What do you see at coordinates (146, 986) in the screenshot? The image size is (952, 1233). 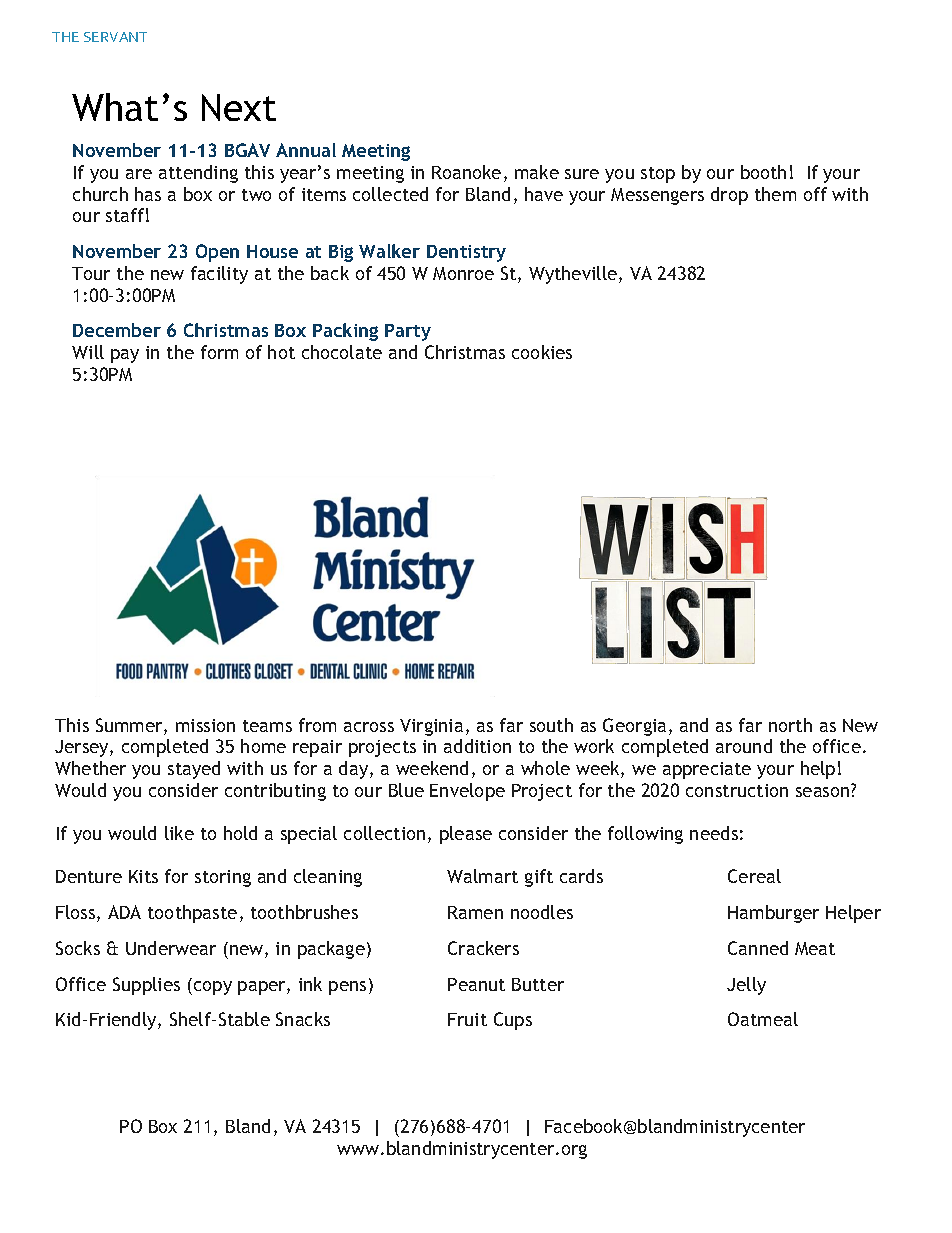 I see `Supplies` at bounding box center [146, 986].
